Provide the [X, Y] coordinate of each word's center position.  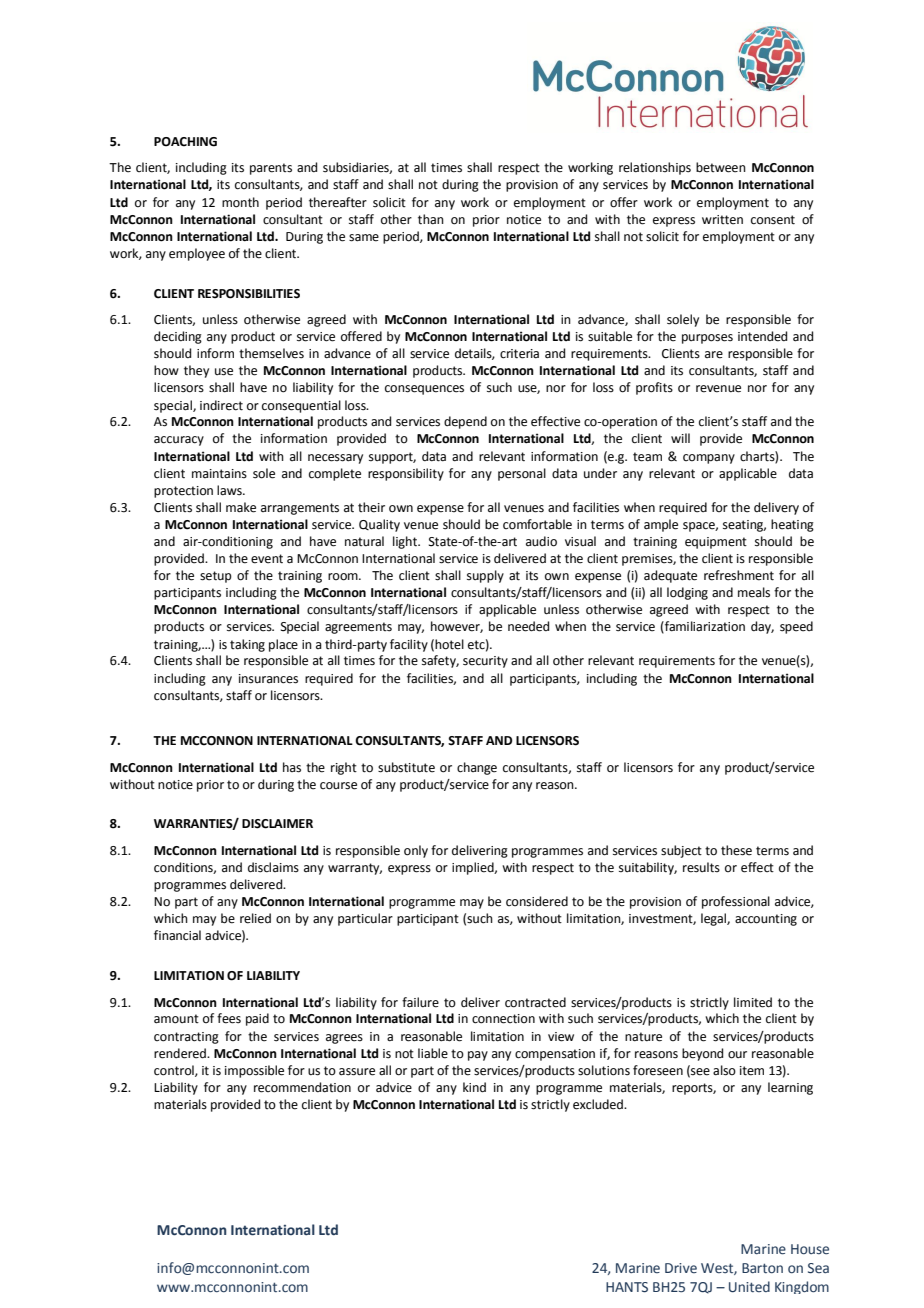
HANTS [627, 1287]
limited [753, 1002]
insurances [268, 679]
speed [796, 627]
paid [257, 1019]
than [431, 219]
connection [503, 1019]
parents [271, 169]
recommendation [302, 1087]
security [485, 662]
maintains [219, 474]
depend [465, 422]
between [721, 167]
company [709, 459]
